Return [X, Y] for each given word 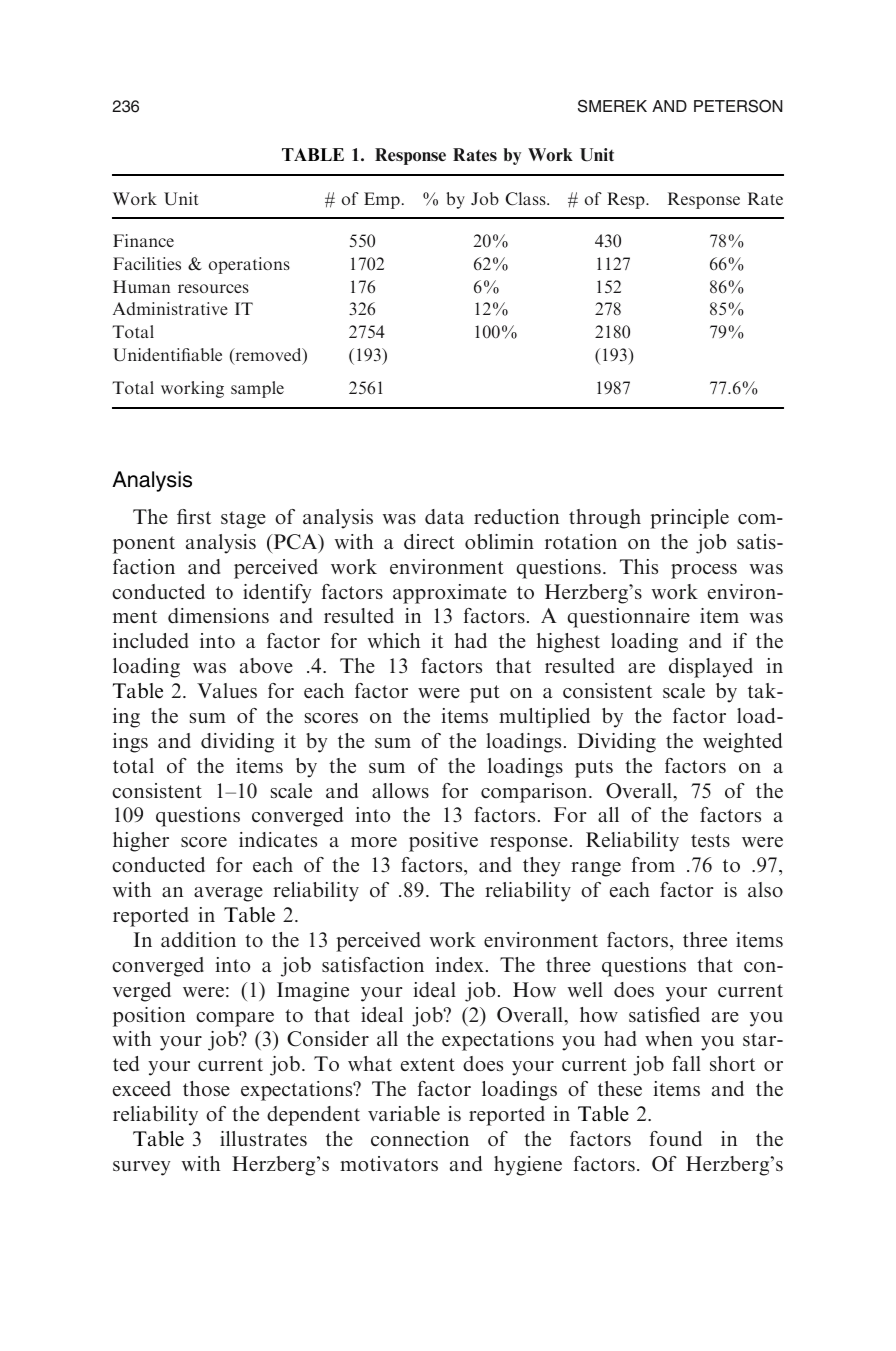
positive [443, 842]
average [228, 894]
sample [257, 389]
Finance [143, 240]
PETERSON [738, 106]
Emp [382, 200]
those [206, 1088]
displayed [711, 668]
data [444, 516]
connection [420, 1138]
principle [689, 519]
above [266, 665]
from [653, 864]
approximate [450, 594]
